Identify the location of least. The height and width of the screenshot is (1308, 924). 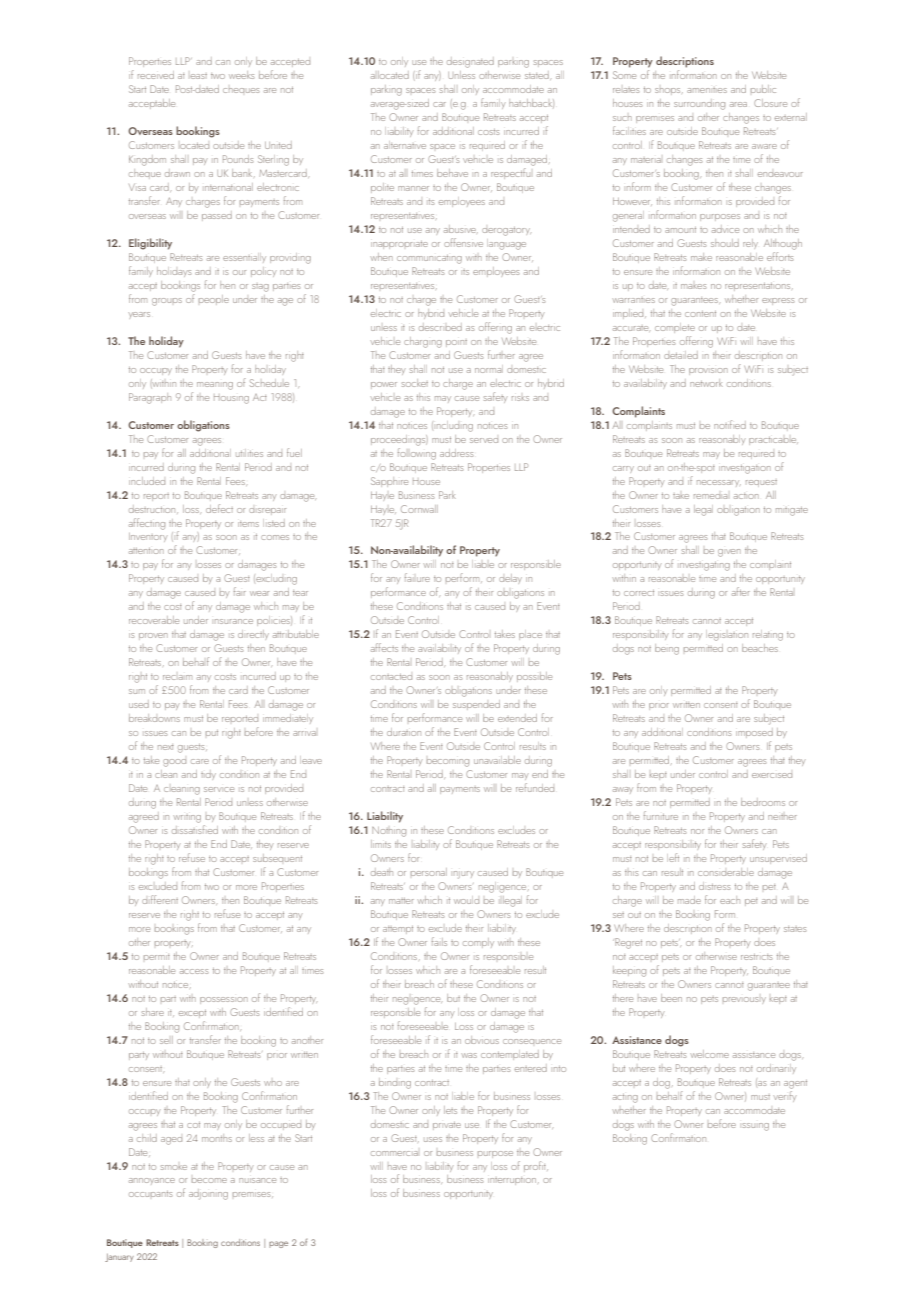
(199, 76).
